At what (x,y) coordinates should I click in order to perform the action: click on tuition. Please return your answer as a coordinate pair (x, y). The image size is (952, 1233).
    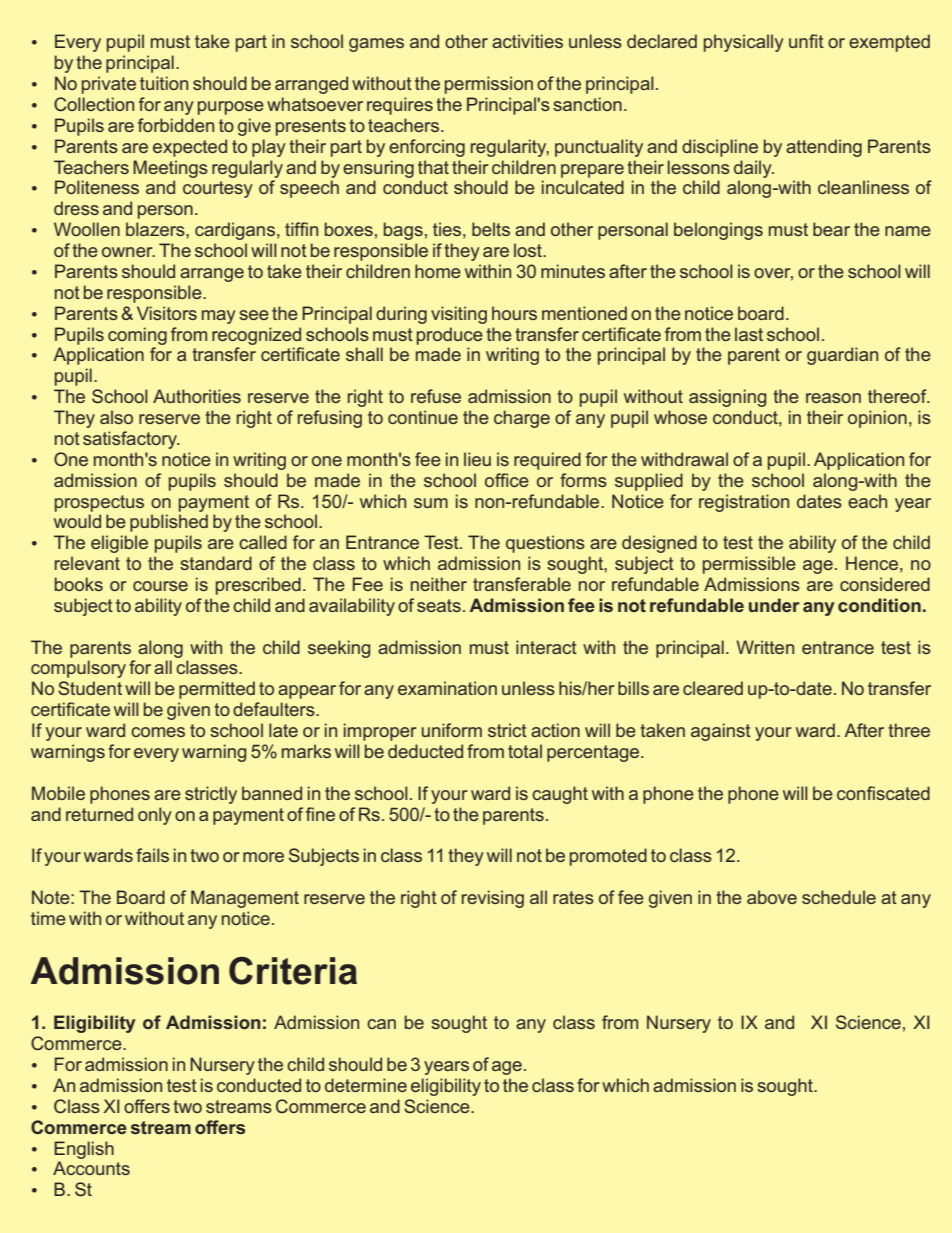
    Looking at the image, I should click on (164, 83).
